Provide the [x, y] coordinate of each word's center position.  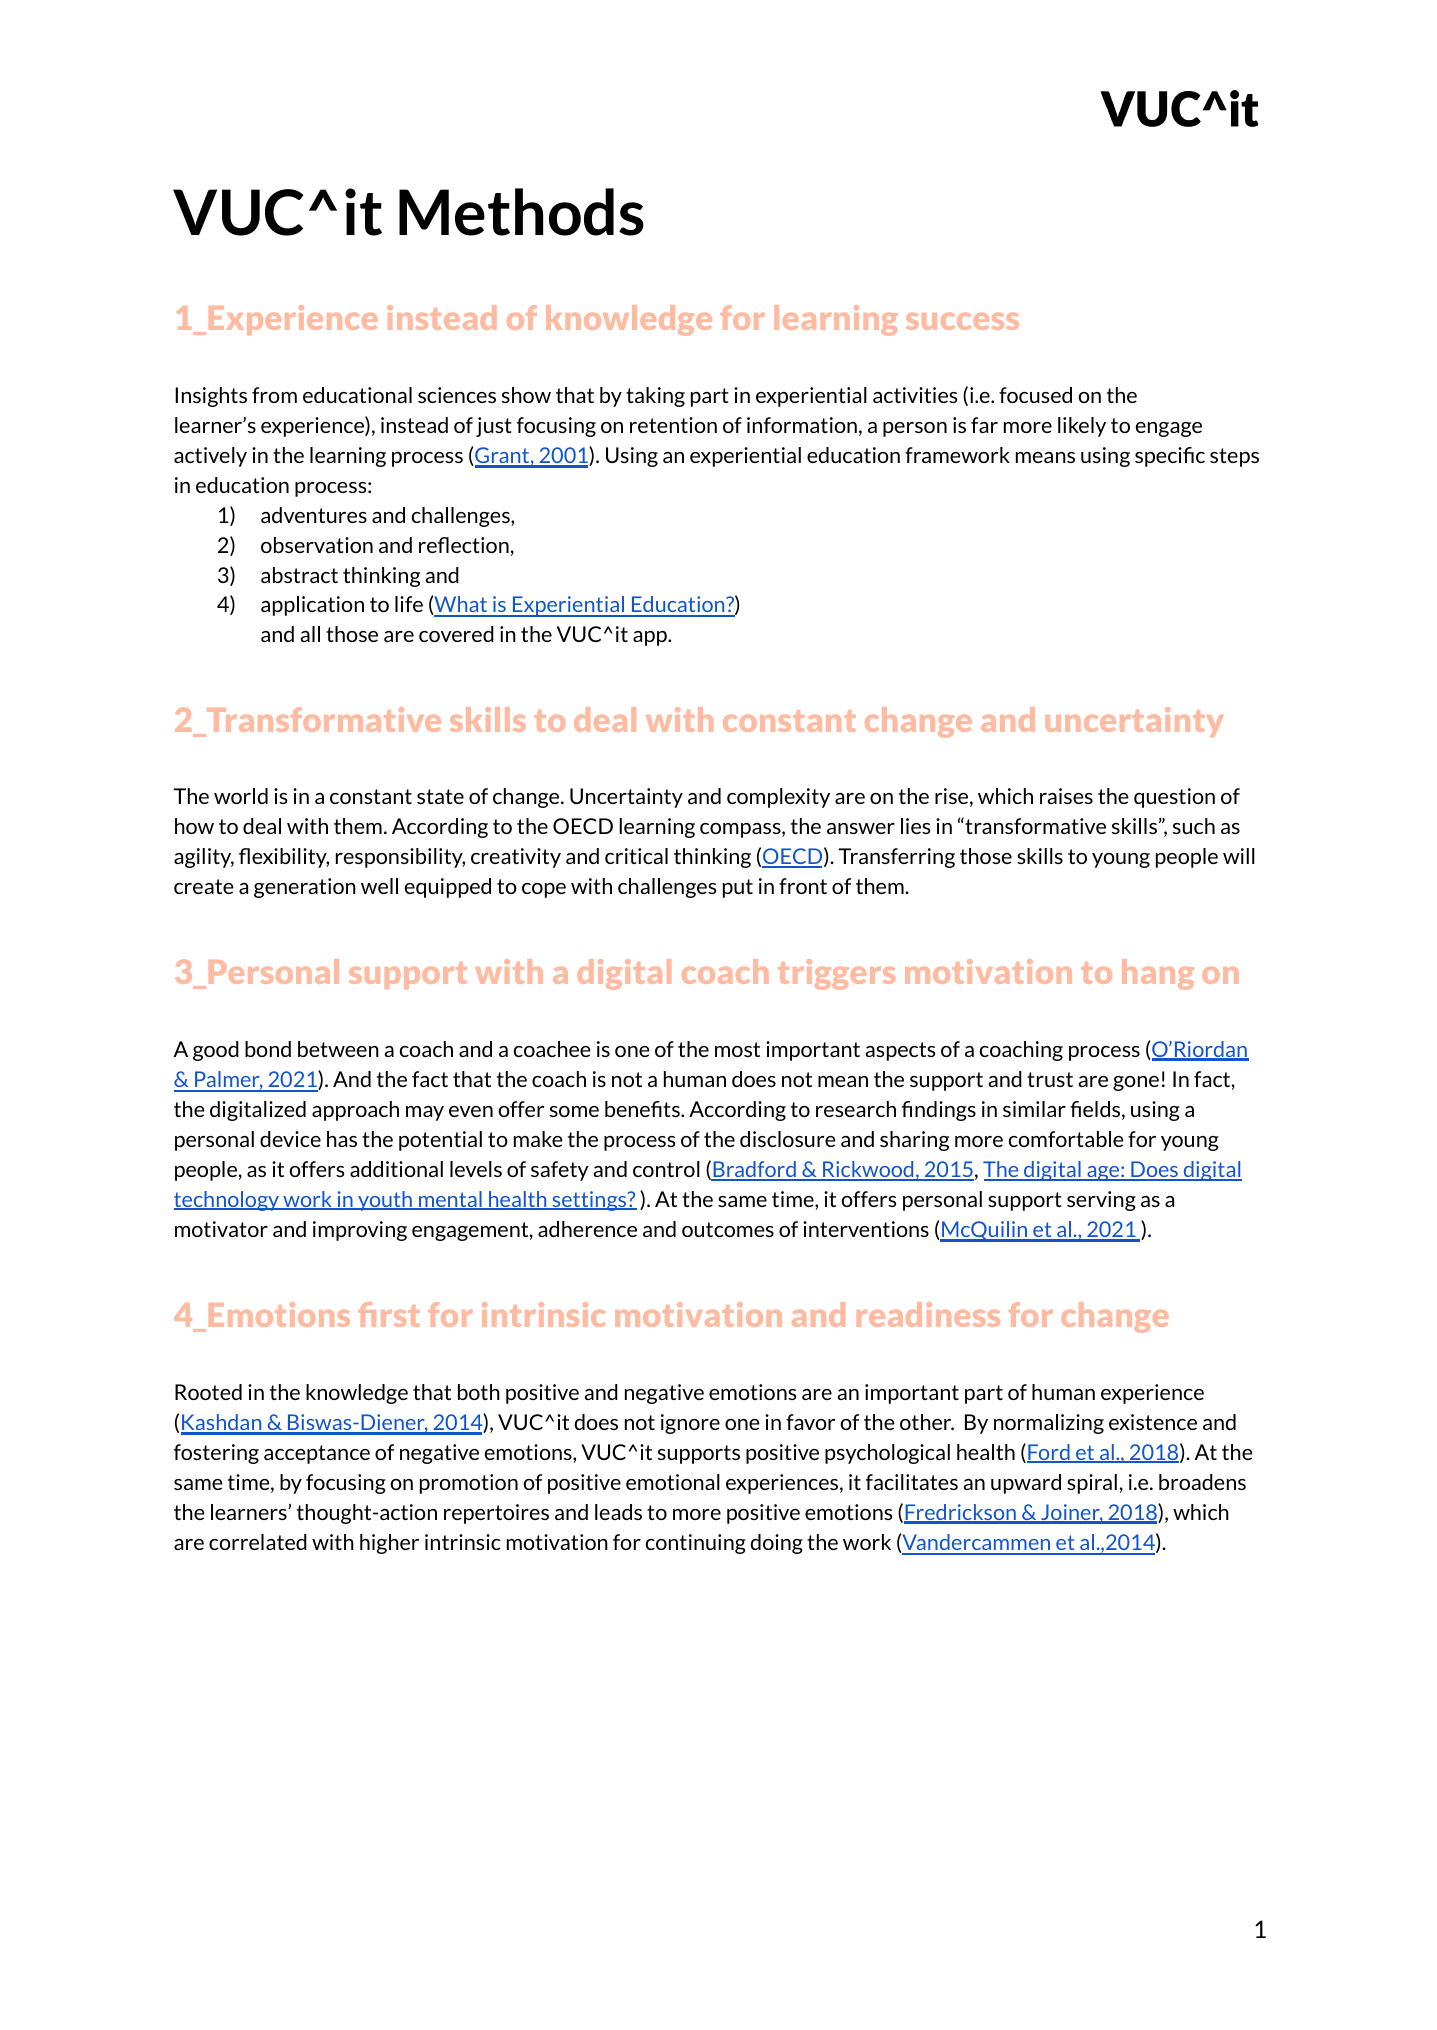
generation [305, 888]
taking [655, 397]
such [1194, 826]
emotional [673, 1482]
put [738, 888]
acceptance [317, 1454]
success [962, 321]
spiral [1092, 1484]
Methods [521, 212]
